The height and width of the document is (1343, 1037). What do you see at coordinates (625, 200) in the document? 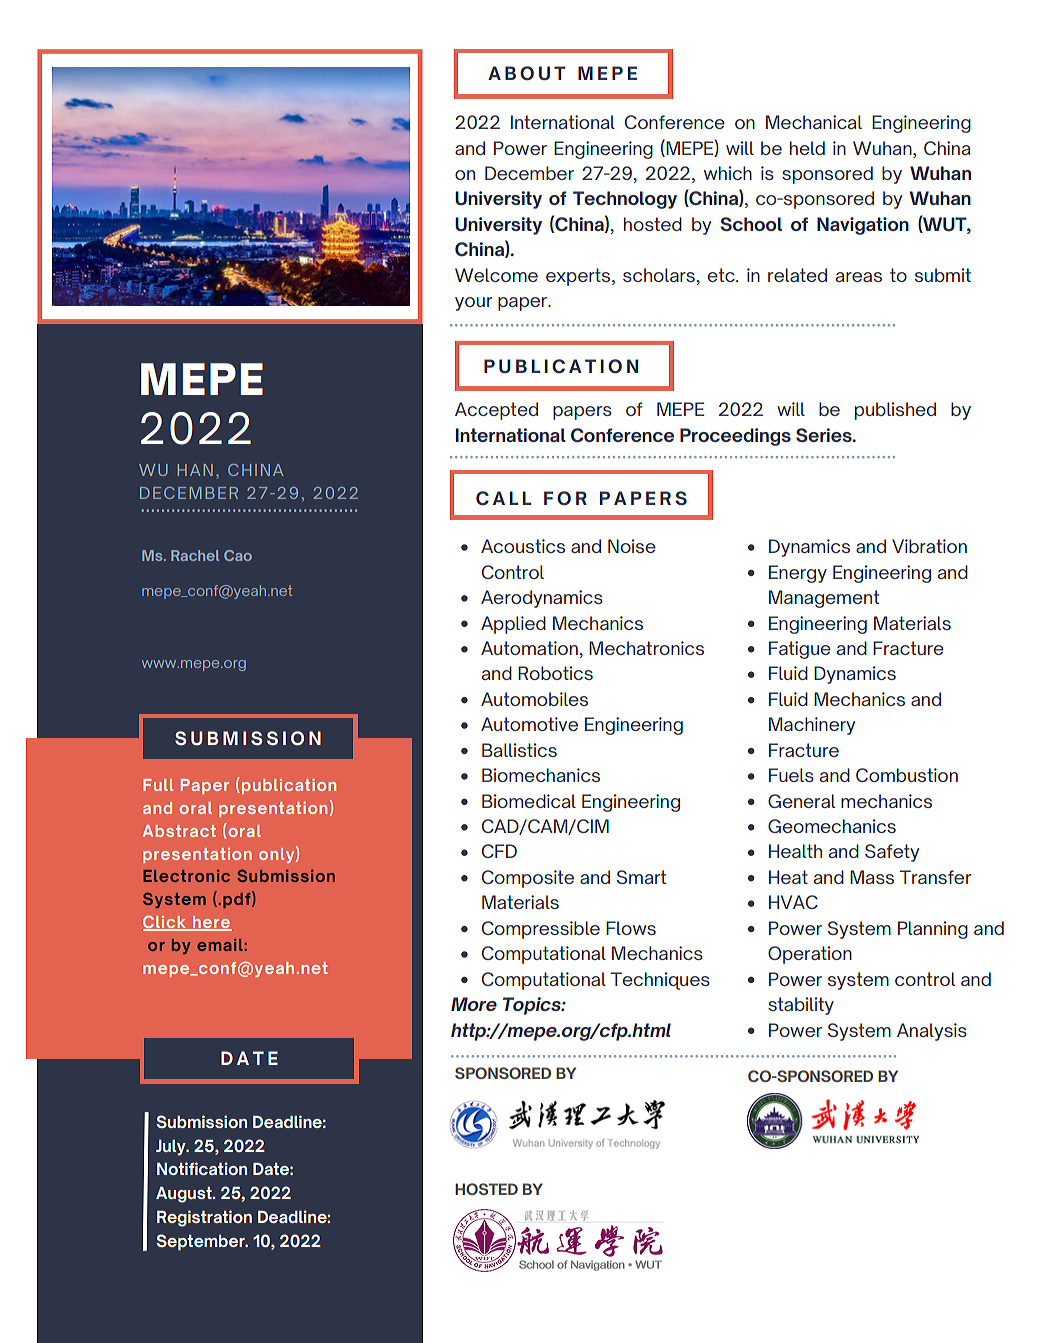
I see `Technology` at bounding box center [625, 200].
